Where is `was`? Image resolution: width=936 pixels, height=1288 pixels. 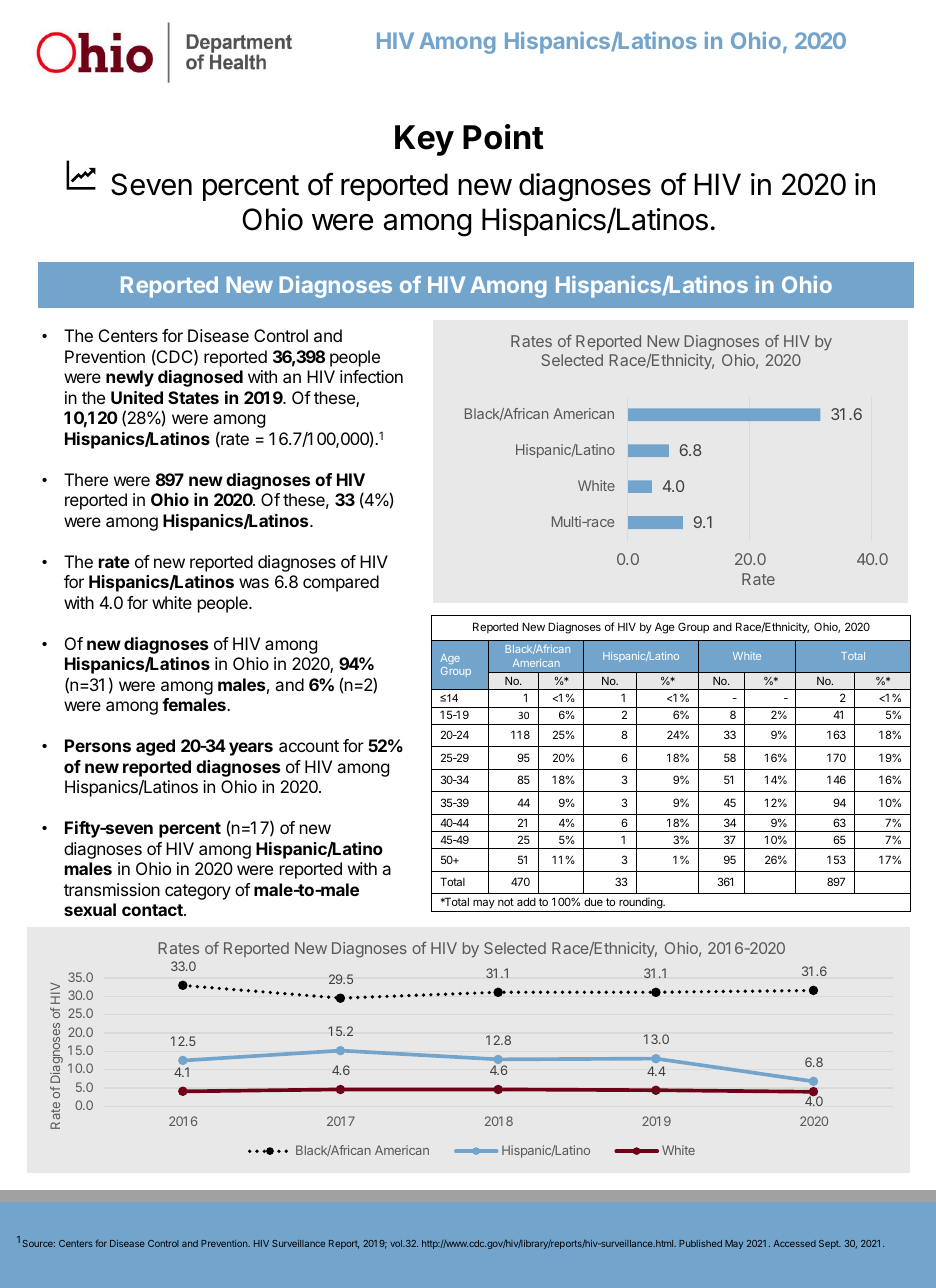 was is located at coordinates (254, 583).
